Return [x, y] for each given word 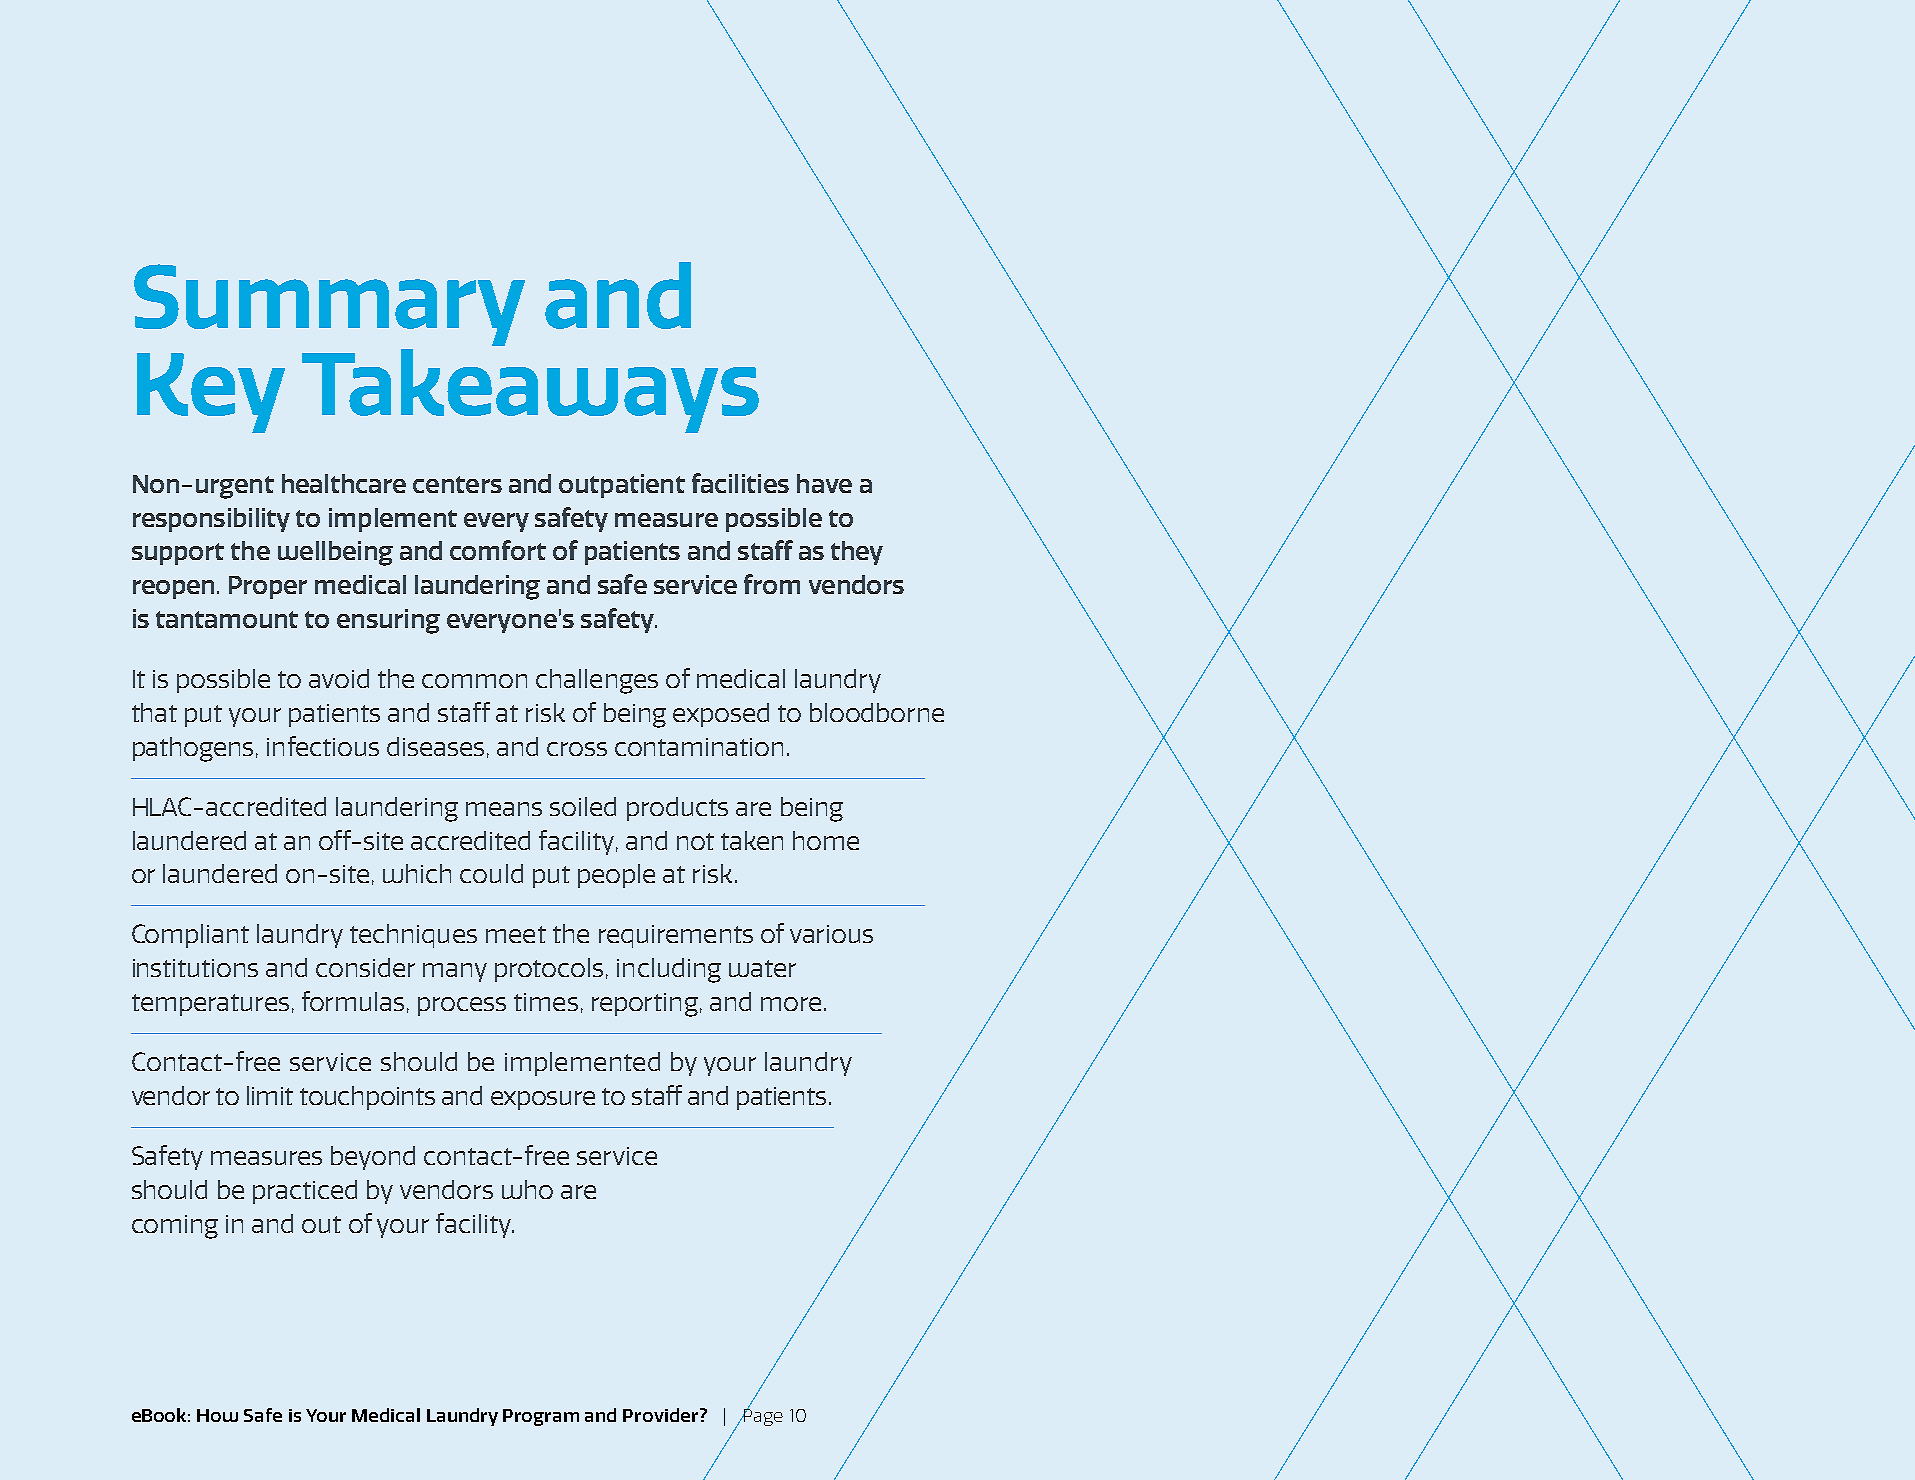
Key [211, 393]
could [491, 873]
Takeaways [530, 391]
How [217, 1415]
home [826, 840]
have [824, 483]
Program [541, 1417]
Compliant [190, 936]
